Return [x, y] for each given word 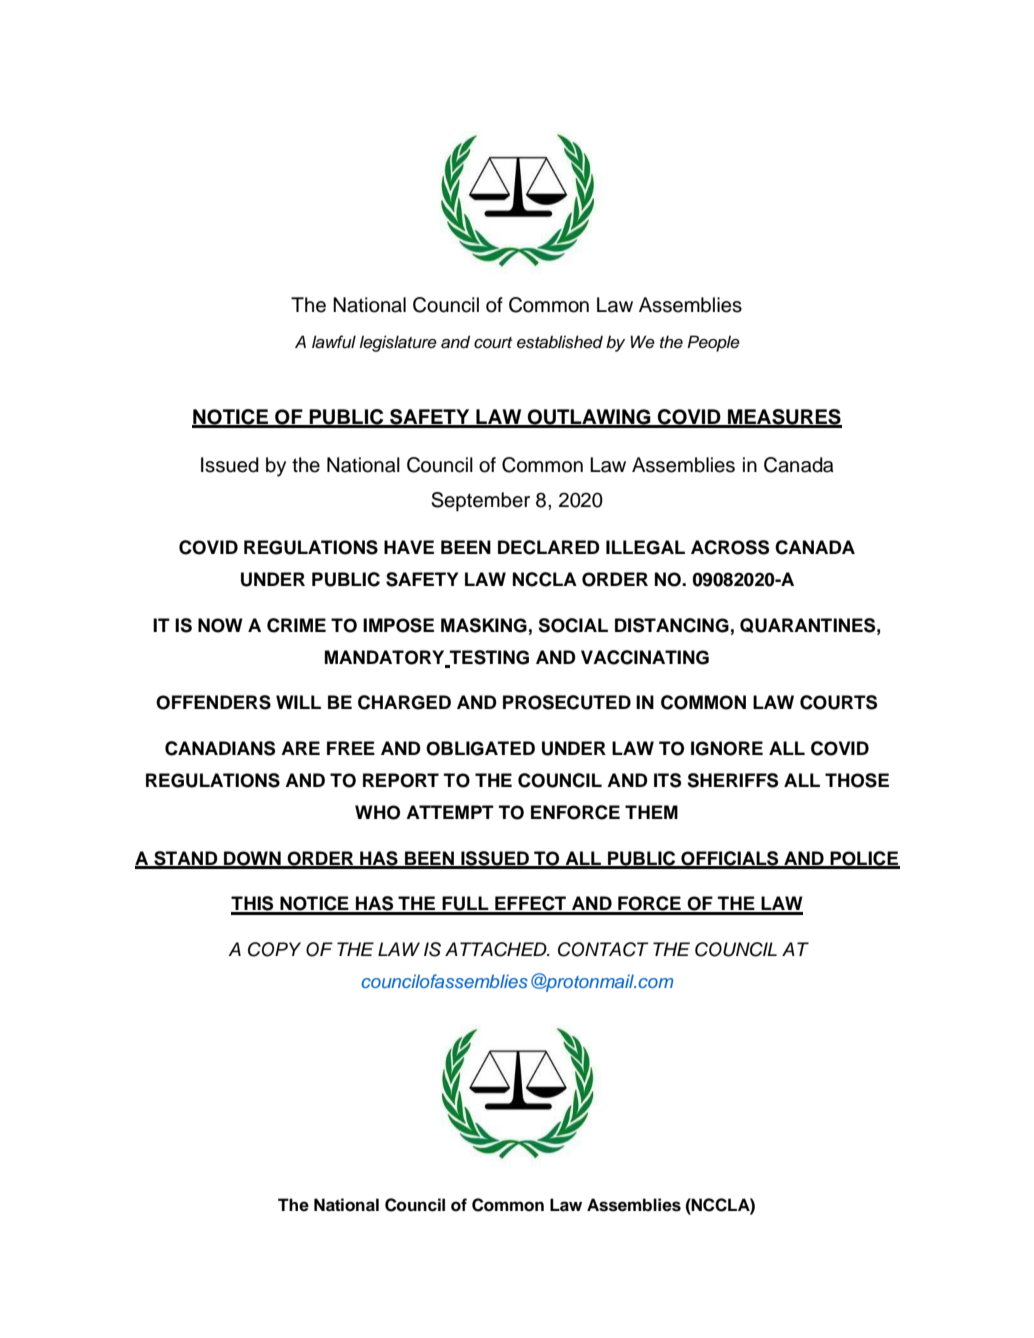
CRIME [296, 625]
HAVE [409, 547]
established [560, 342]
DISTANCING [672, 625]
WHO [377, 812]
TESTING [488, 658]
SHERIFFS [732, 780]
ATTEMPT [450, 812]
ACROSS [730, 547]
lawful [334, 342]
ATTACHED [497, 949]
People [713, 343]
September [480, 502]
